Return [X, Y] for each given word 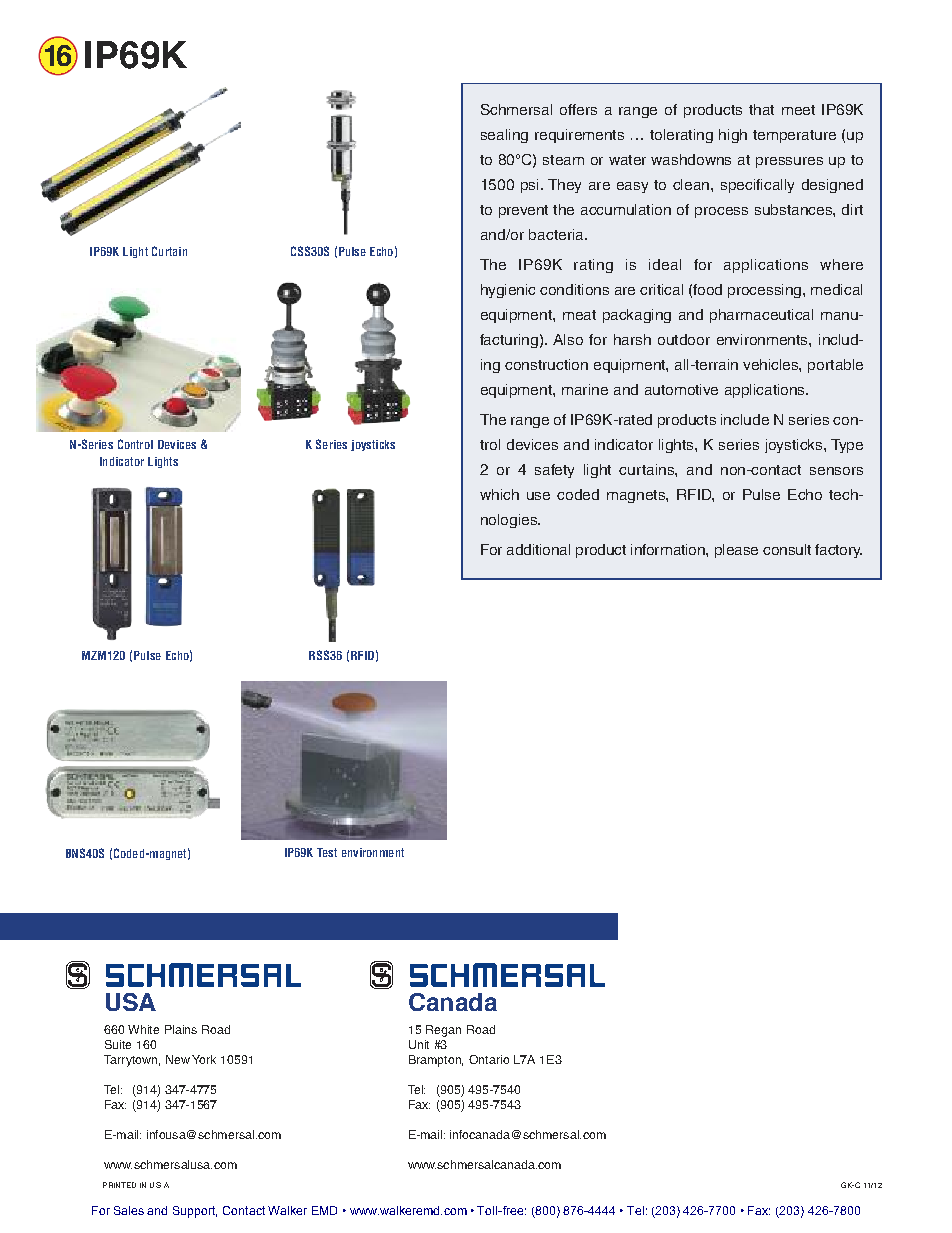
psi [529, 186]
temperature [794, 136]
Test [327, 852]
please [736, 551]
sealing [504, 136]
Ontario [489, 1059]
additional [538, 549]
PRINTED [119, 1185]
